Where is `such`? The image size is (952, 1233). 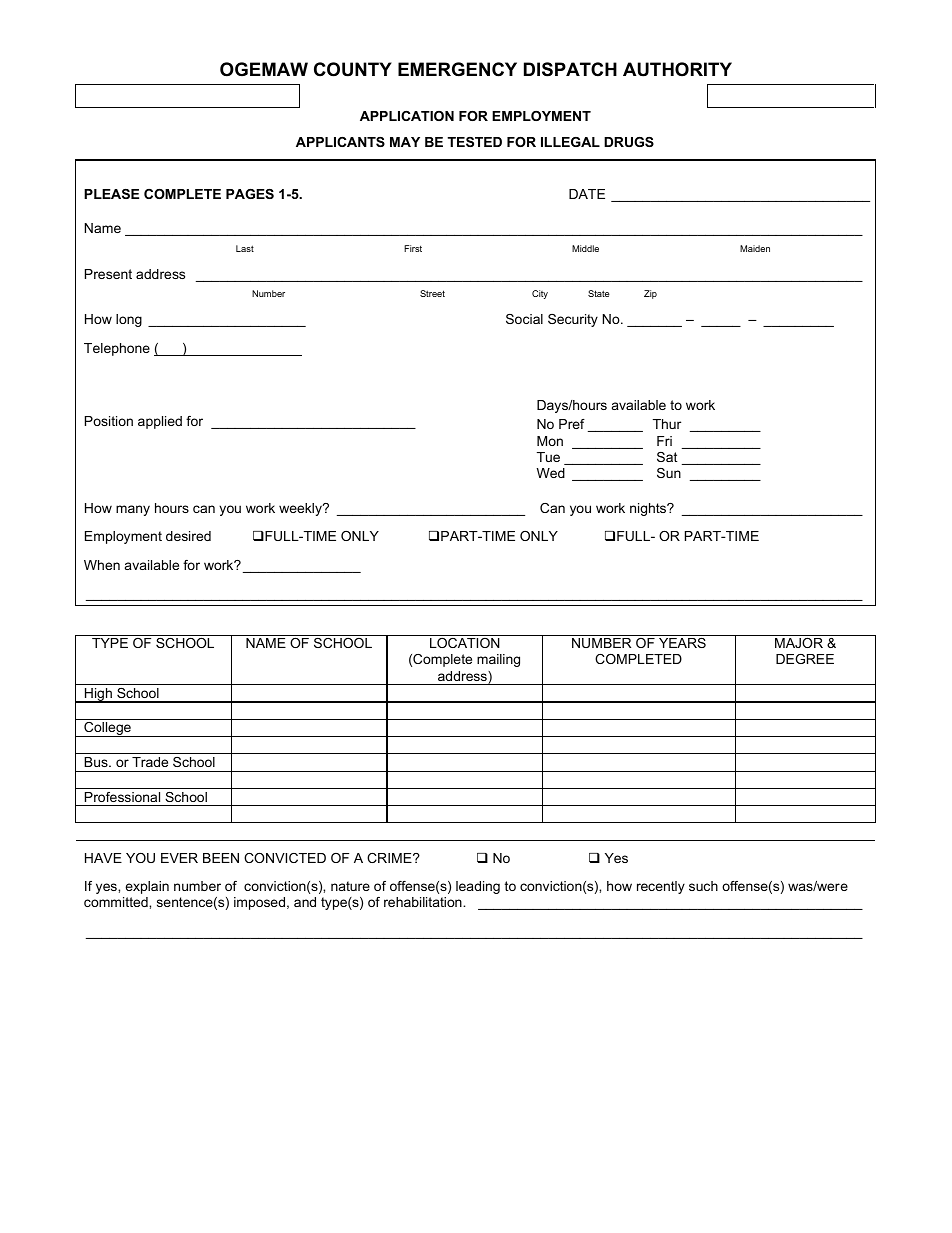
such is located at coordinates (703, 886).
